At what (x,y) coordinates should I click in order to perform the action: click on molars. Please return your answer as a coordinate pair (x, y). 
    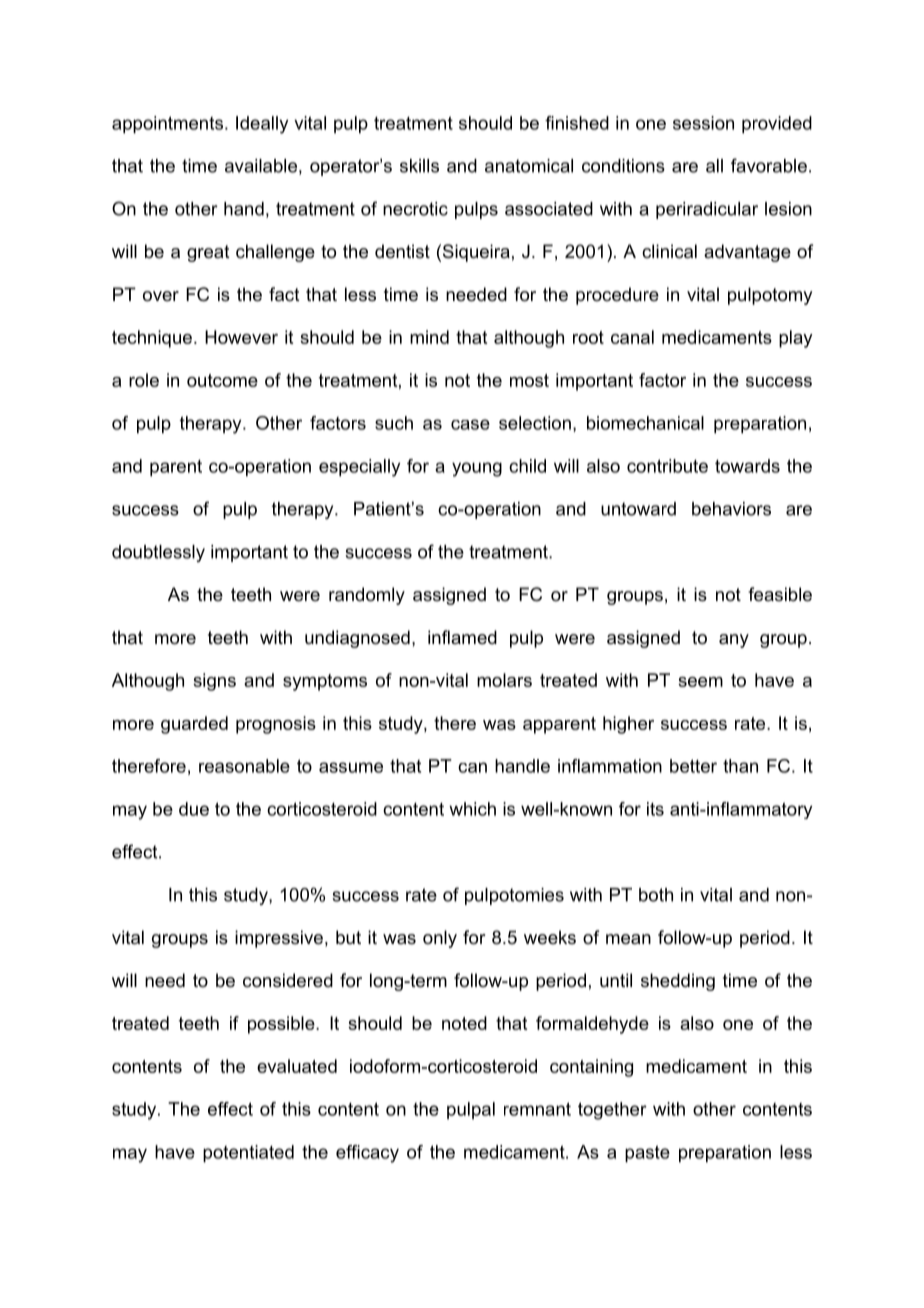
    Looking at the image, I should click on (504, 680).
